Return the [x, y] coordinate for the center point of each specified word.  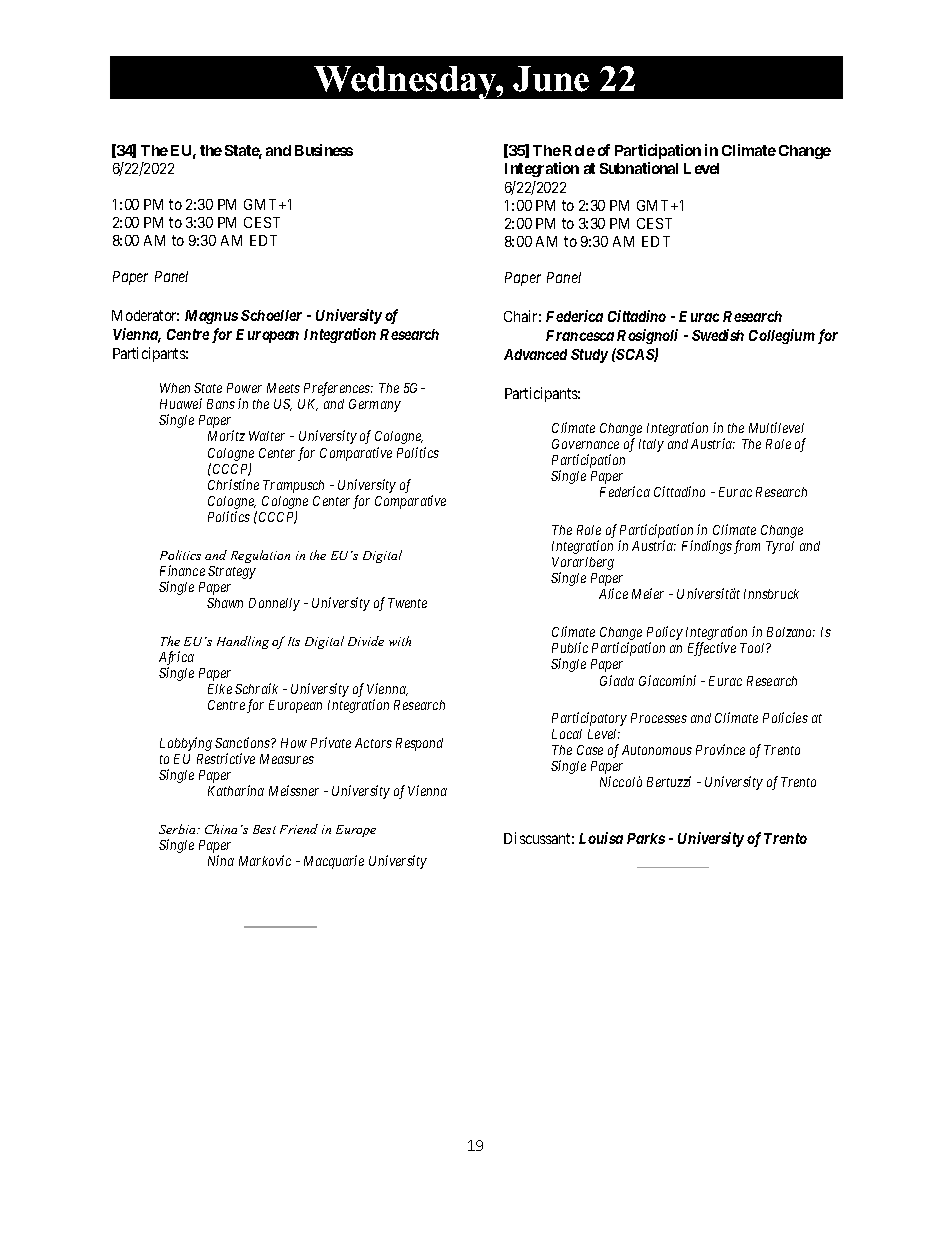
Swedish [718, 335]
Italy [651, 445]
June [551, 79]
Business [324, 150]
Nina [221, 860]
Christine [233, 484]
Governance [585, 444]
